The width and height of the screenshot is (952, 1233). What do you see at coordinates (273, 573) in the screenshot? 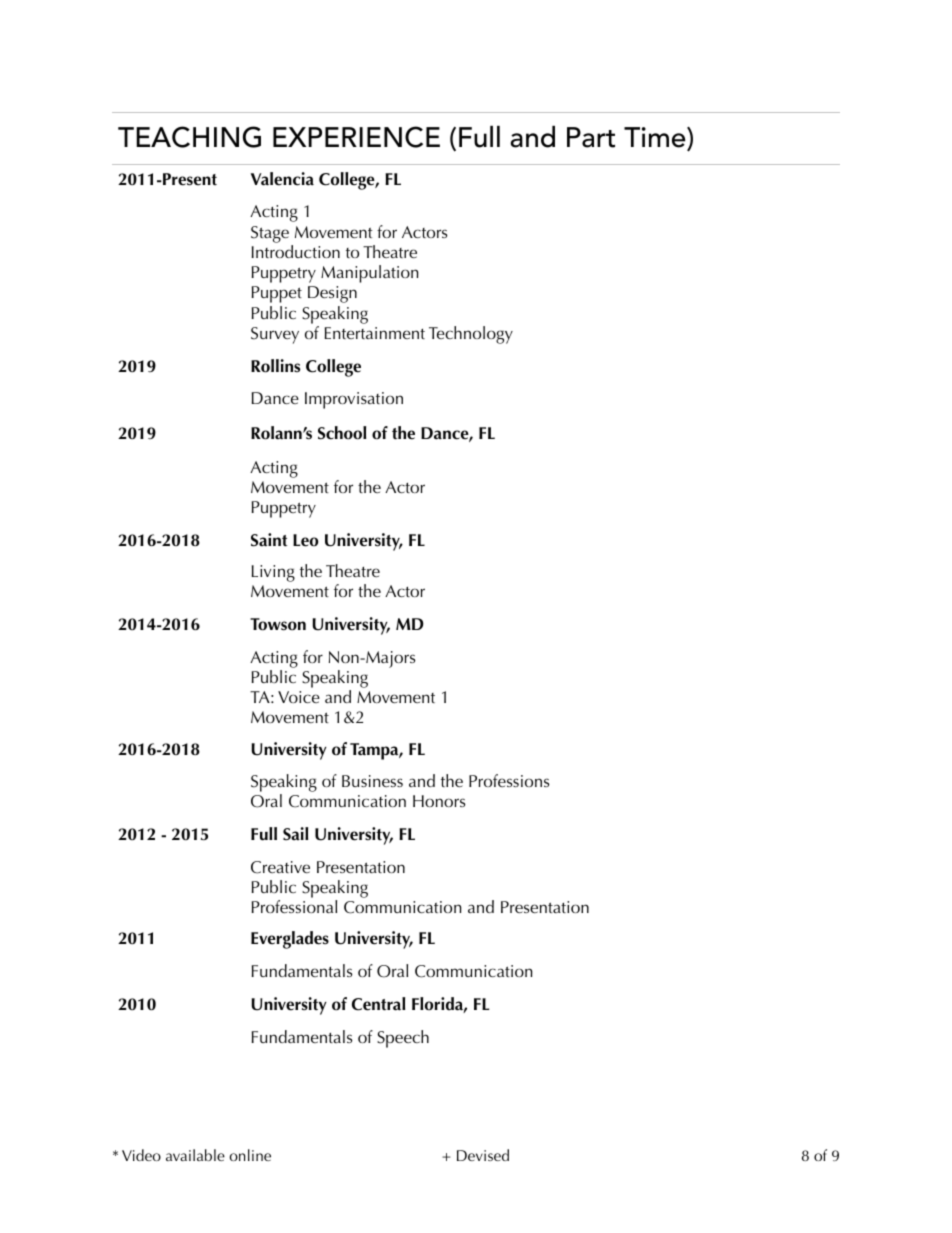
I see `Living` at bounding box center [273, 573].
